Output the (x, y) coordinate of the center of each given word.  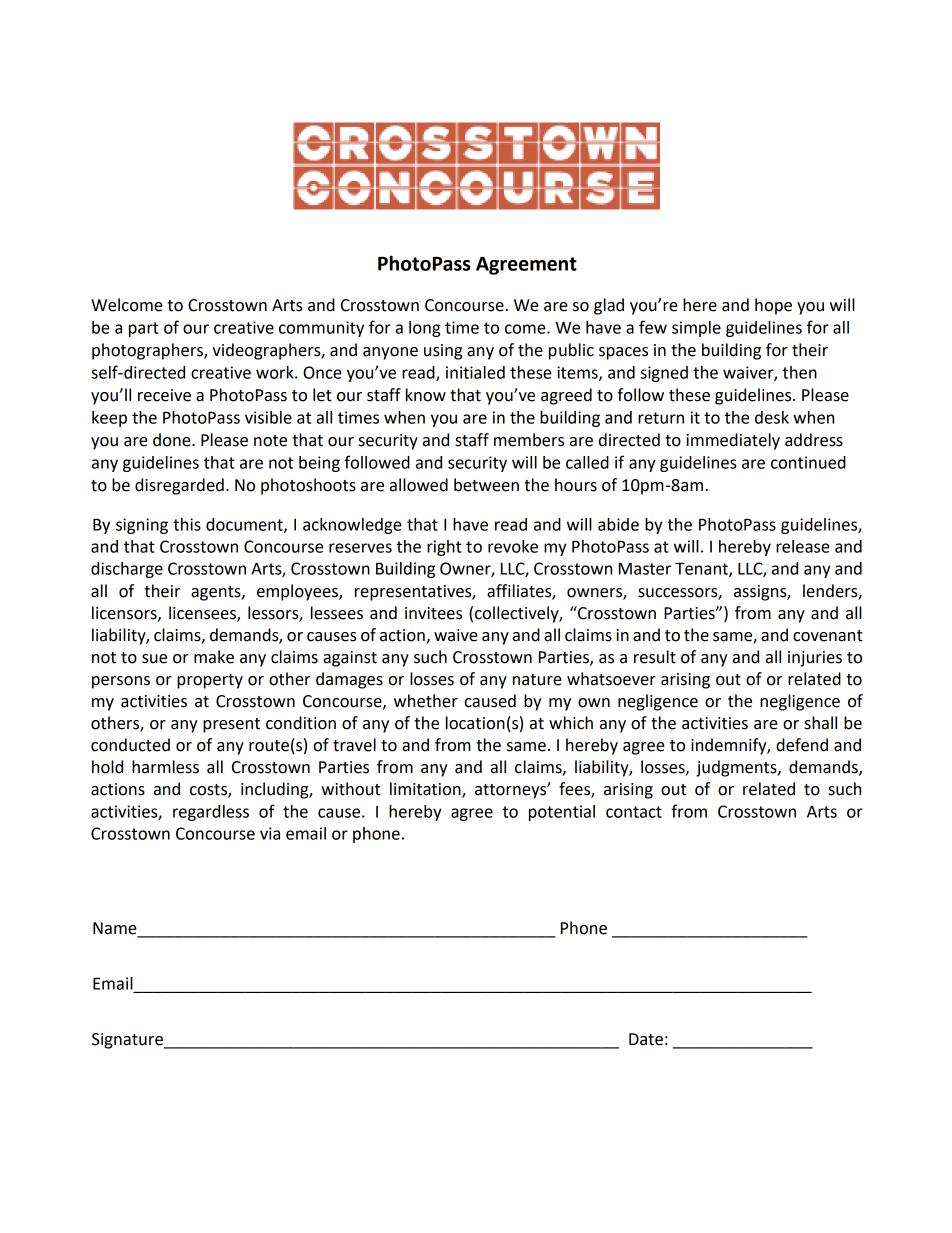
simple (696, 329)
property (210, 681)
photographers (148, 351)
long (425, 329)
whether (426, 701)
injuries (815, 659)
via (270, 833)
